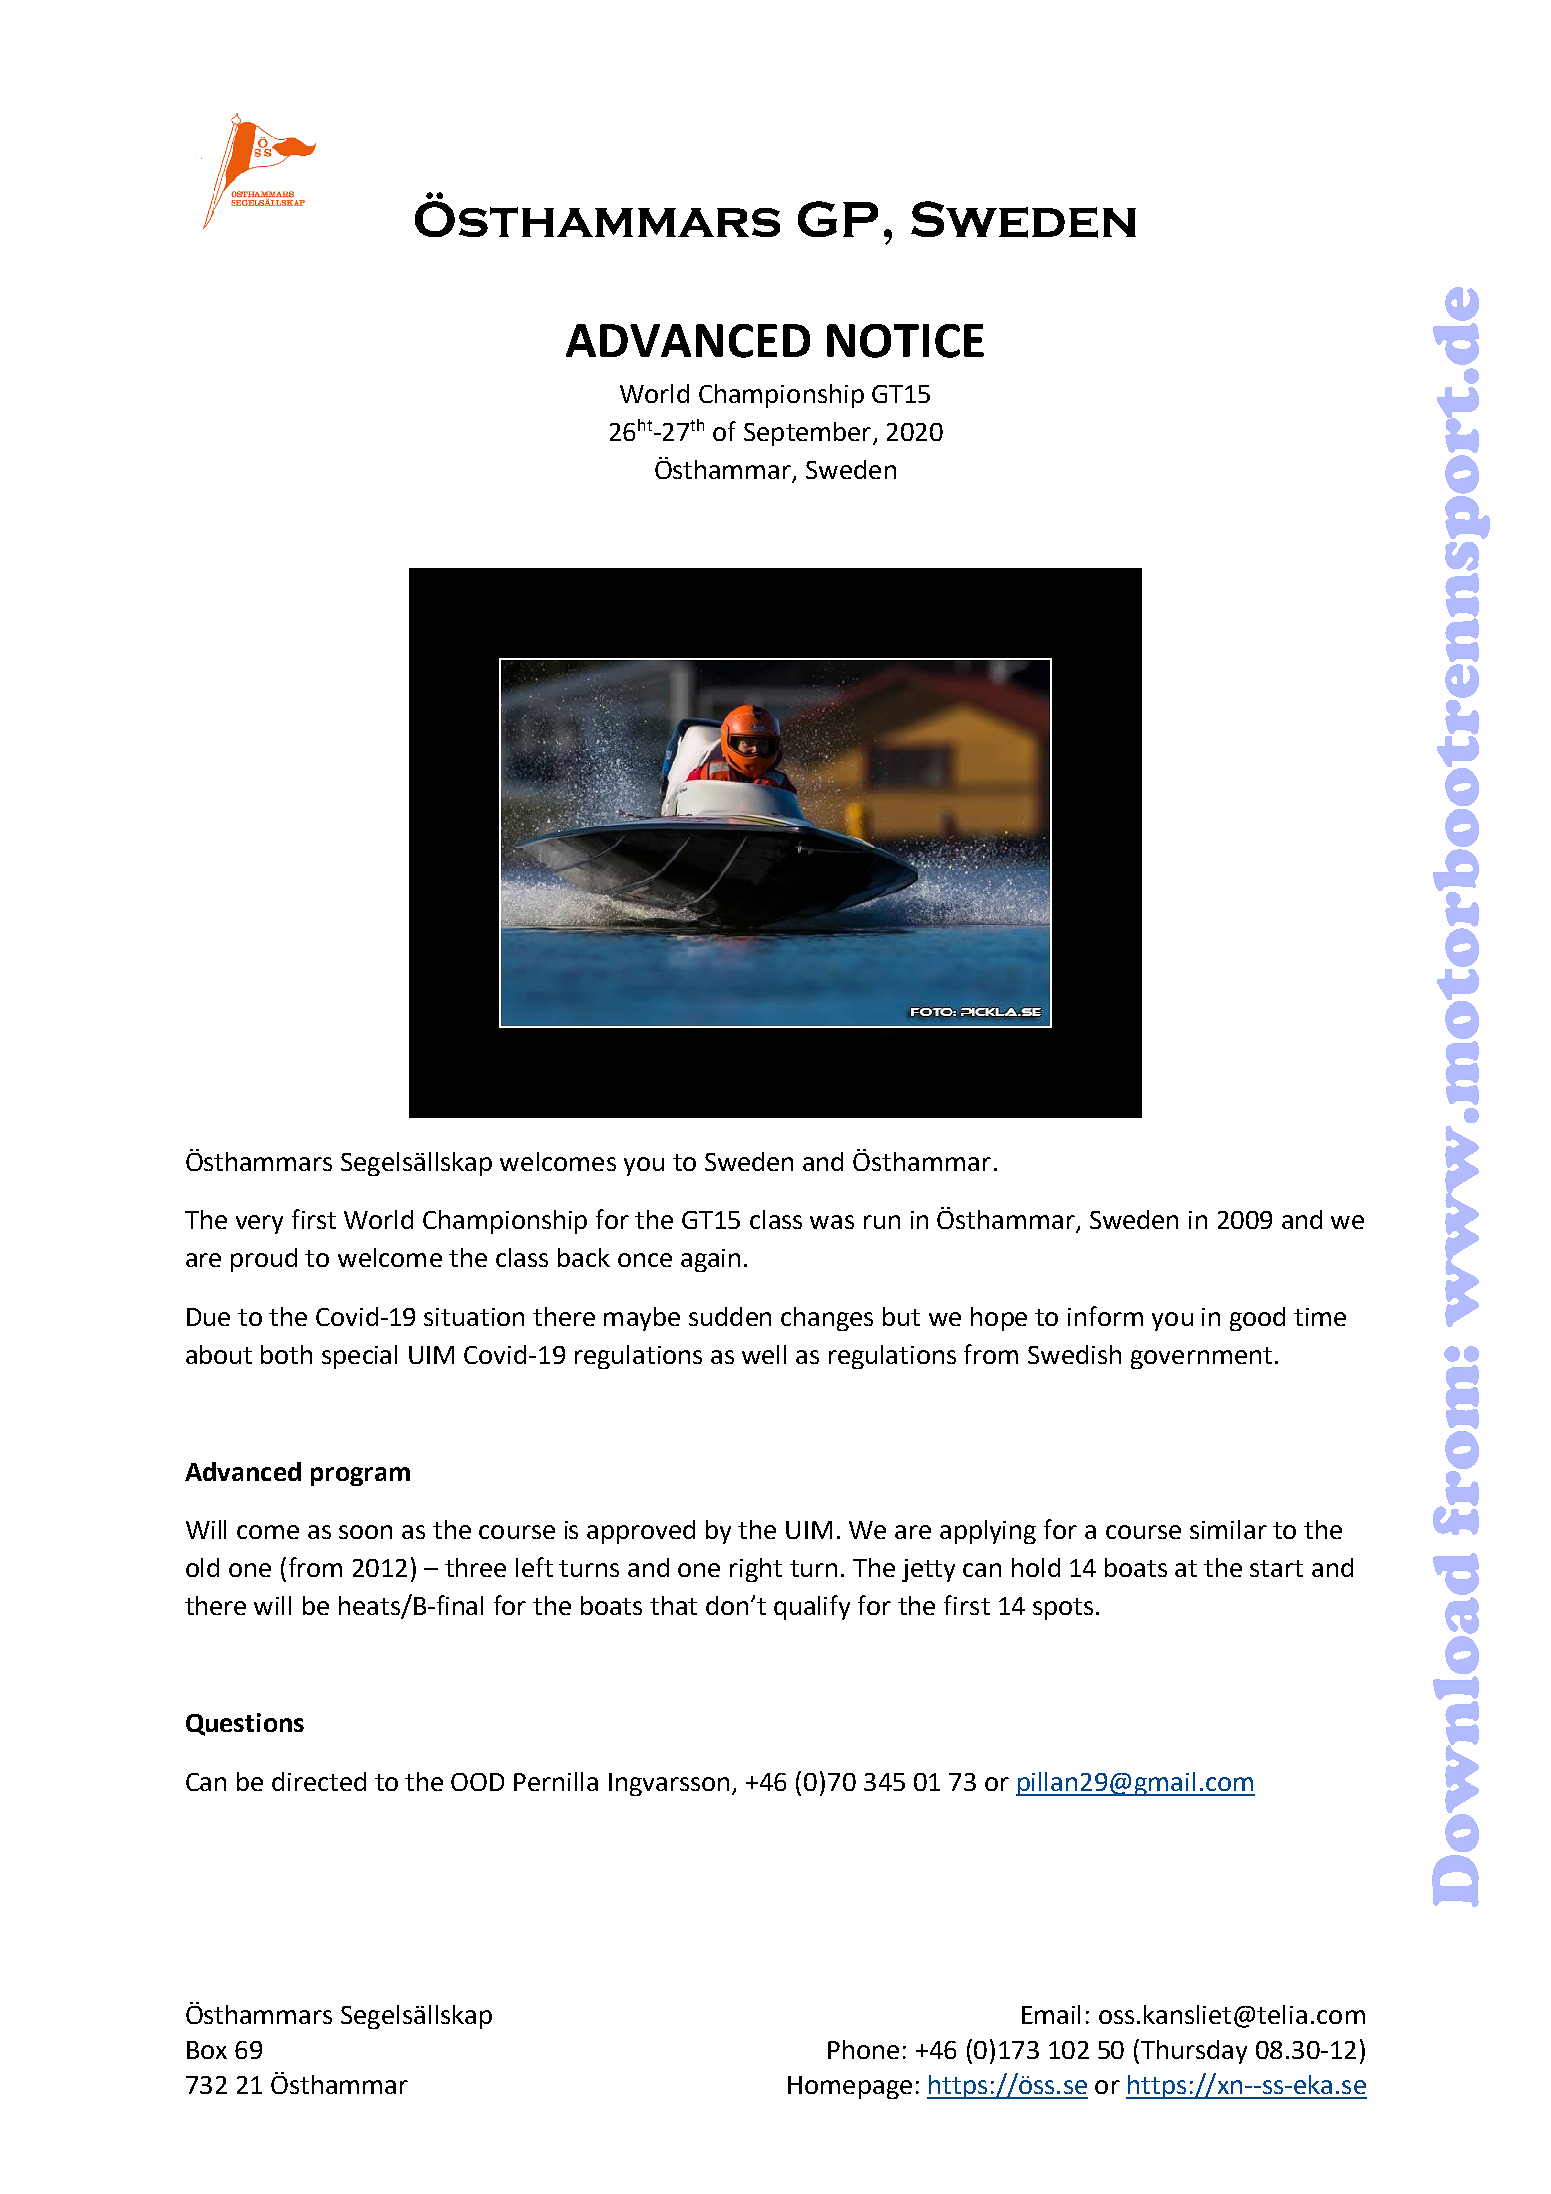 This document has width=1551, height=2194. Describe the element at coordinates (259, 1224) in the document. I see `very` at that location.
